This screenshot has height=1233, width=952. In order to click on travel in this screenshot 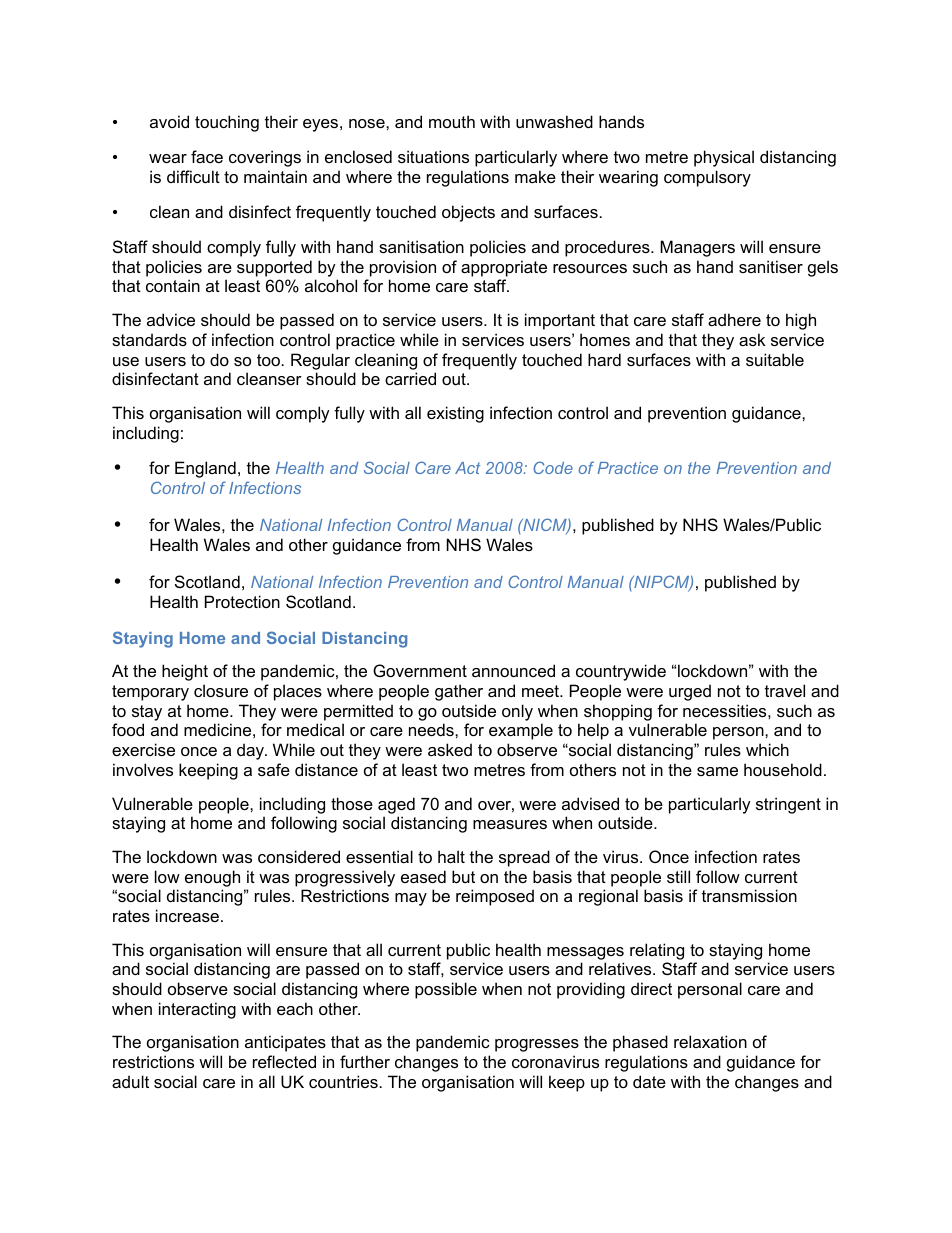, I will do `click(785, 690)`.
